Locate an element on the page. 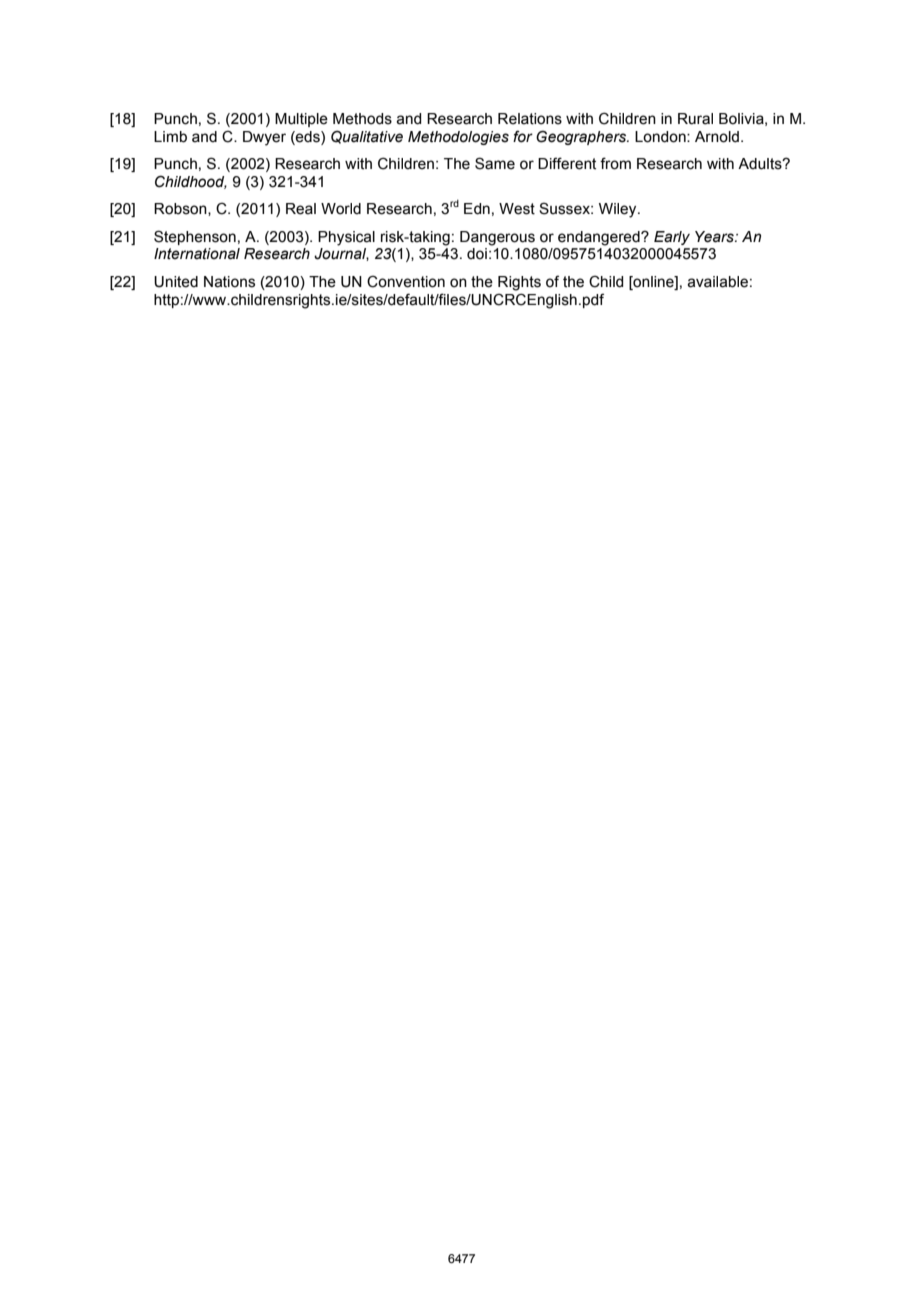 The image size is (924, 1308). Convention is located at coordinates (406, 282).
